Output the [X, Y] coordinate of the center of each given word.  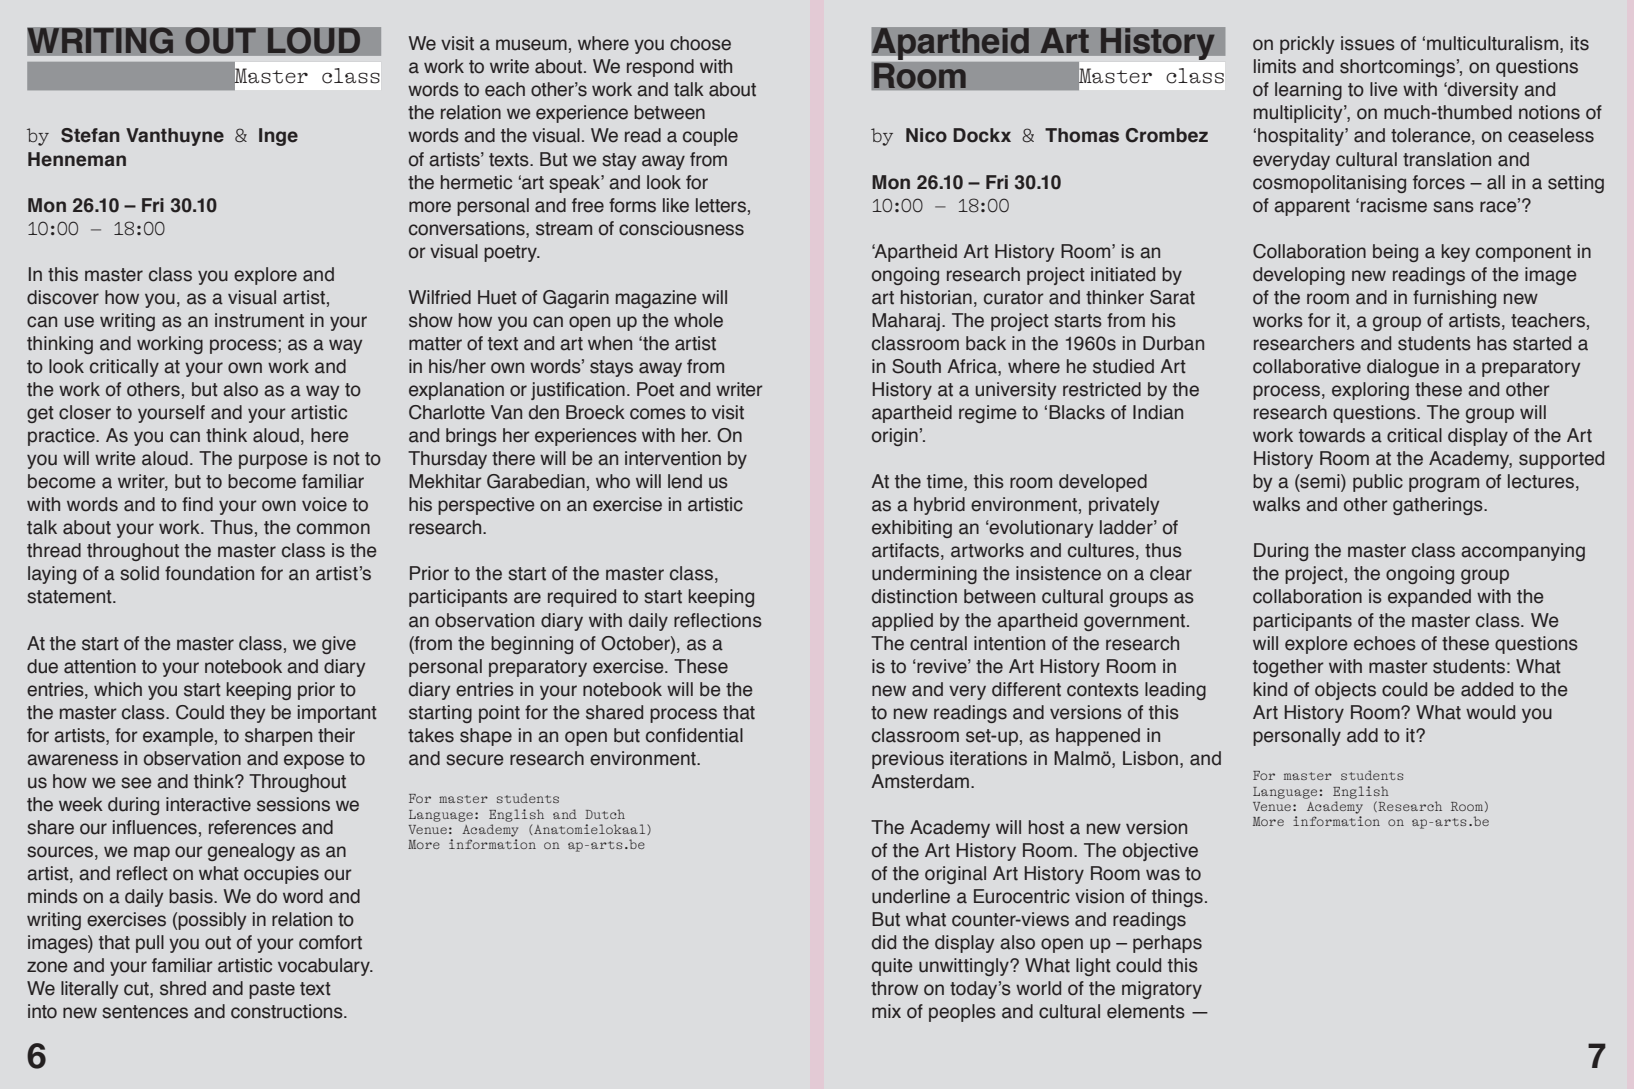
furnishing [1454, 299]
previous [908, 760]
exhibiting [912, 529]
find [197, 504]
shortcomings [1397, 68]
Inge [278, 137]
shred [183, 988]
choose [700, 43]
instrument [259, 320]
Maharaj [906, 322]
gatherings [1439, 506]
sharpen [278, 737]
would [1490, 712]
